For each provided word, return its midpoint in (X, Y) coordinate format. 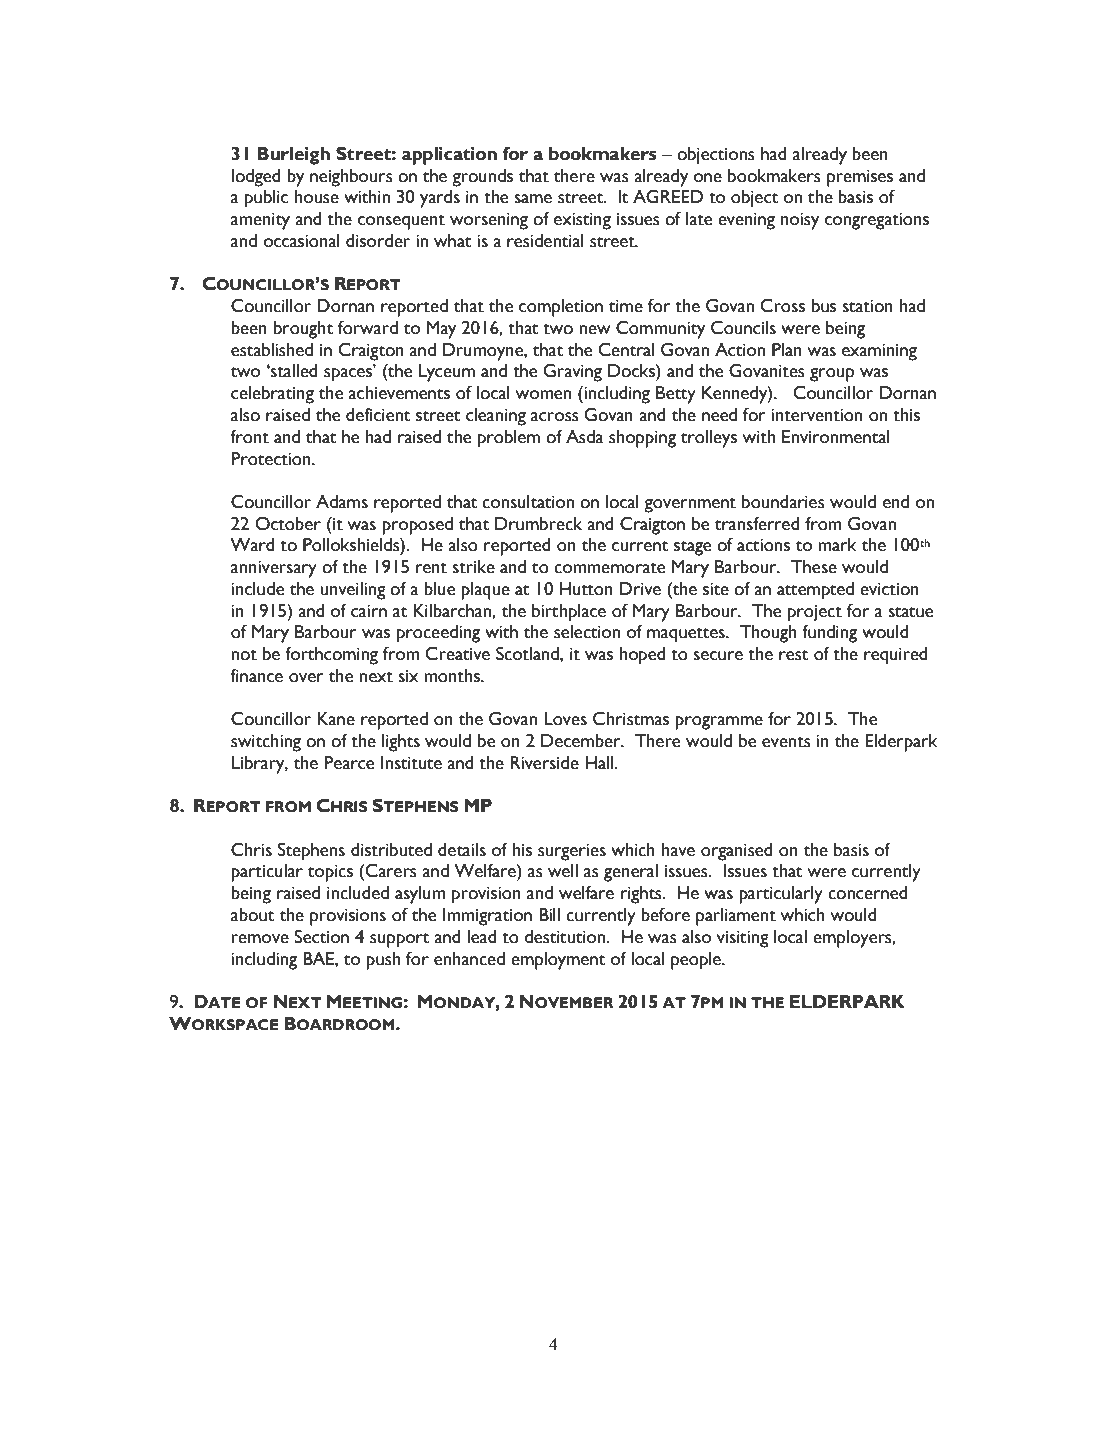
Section (321, 937)
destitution (565, 937)
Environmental (835, 437)
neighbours (351, 178)
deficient (378, 415)
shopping (642, 439)
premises (860, 178)
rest (793, 655)
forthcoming (331, 656)
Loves (565, 719)
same (533, 199)
